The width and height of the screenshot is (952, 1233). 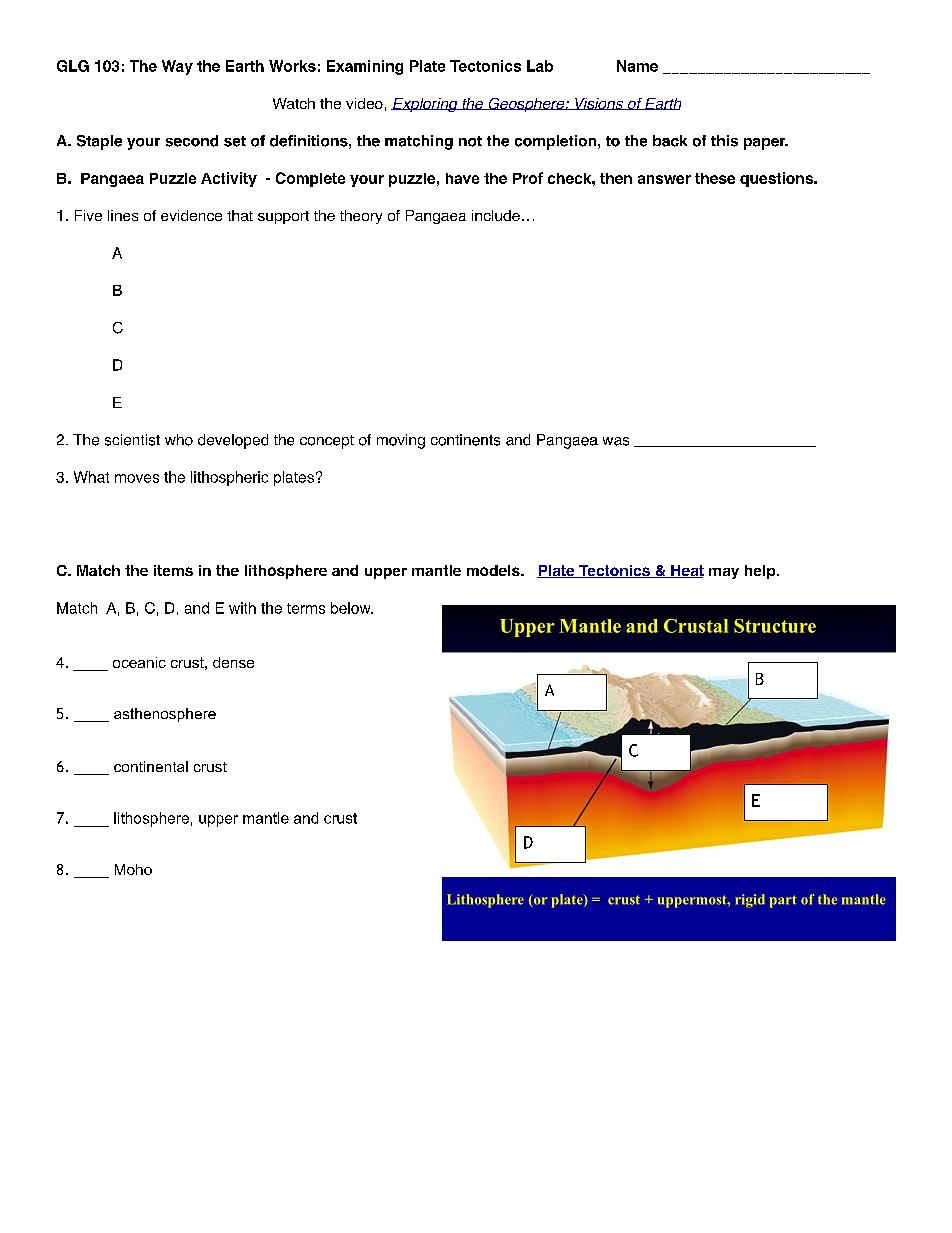 What do you see at coordinates (173, 570) in the screenshot?
I see `items` at bounding box center [173, 570].
